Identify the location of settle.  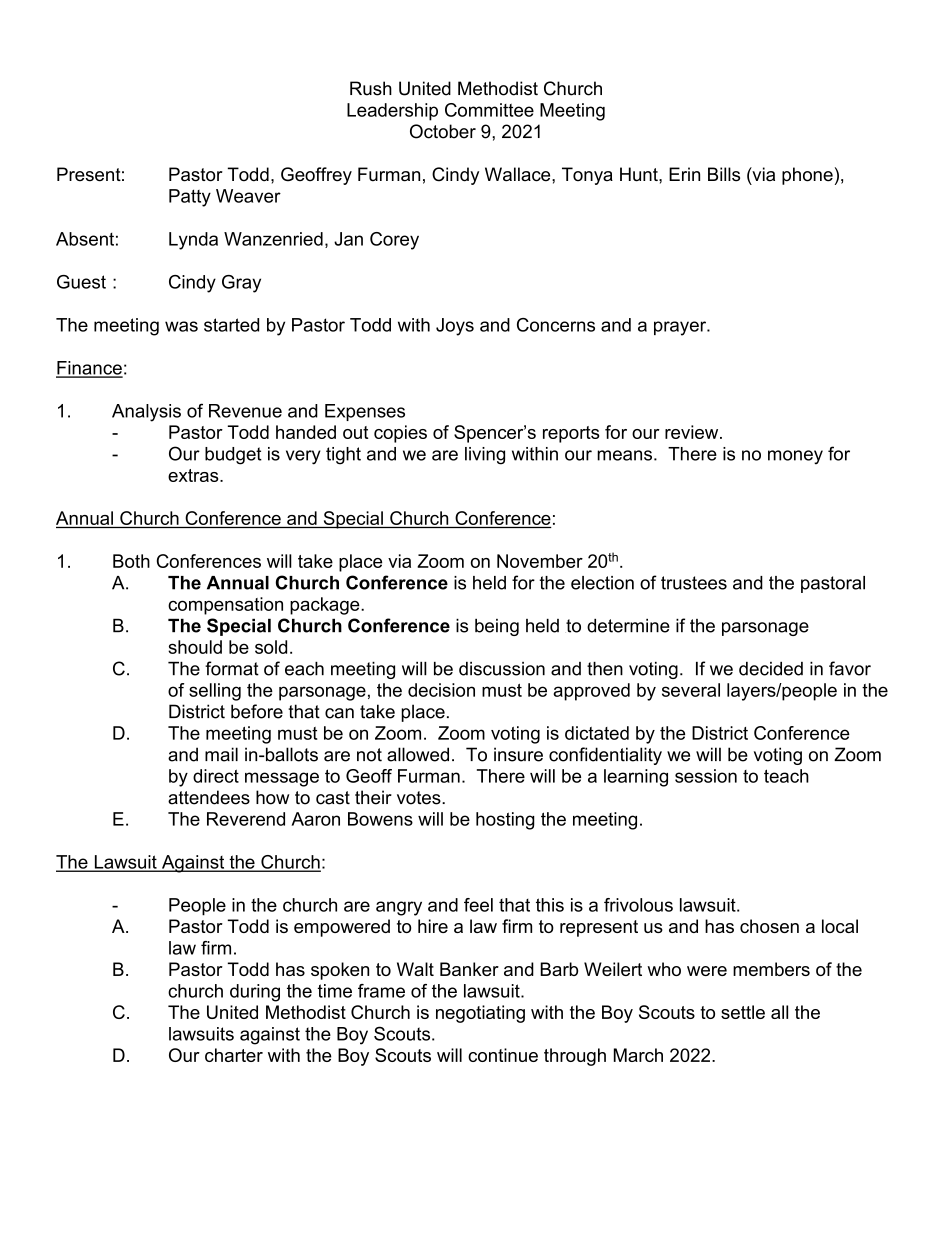
(743, 1012).
